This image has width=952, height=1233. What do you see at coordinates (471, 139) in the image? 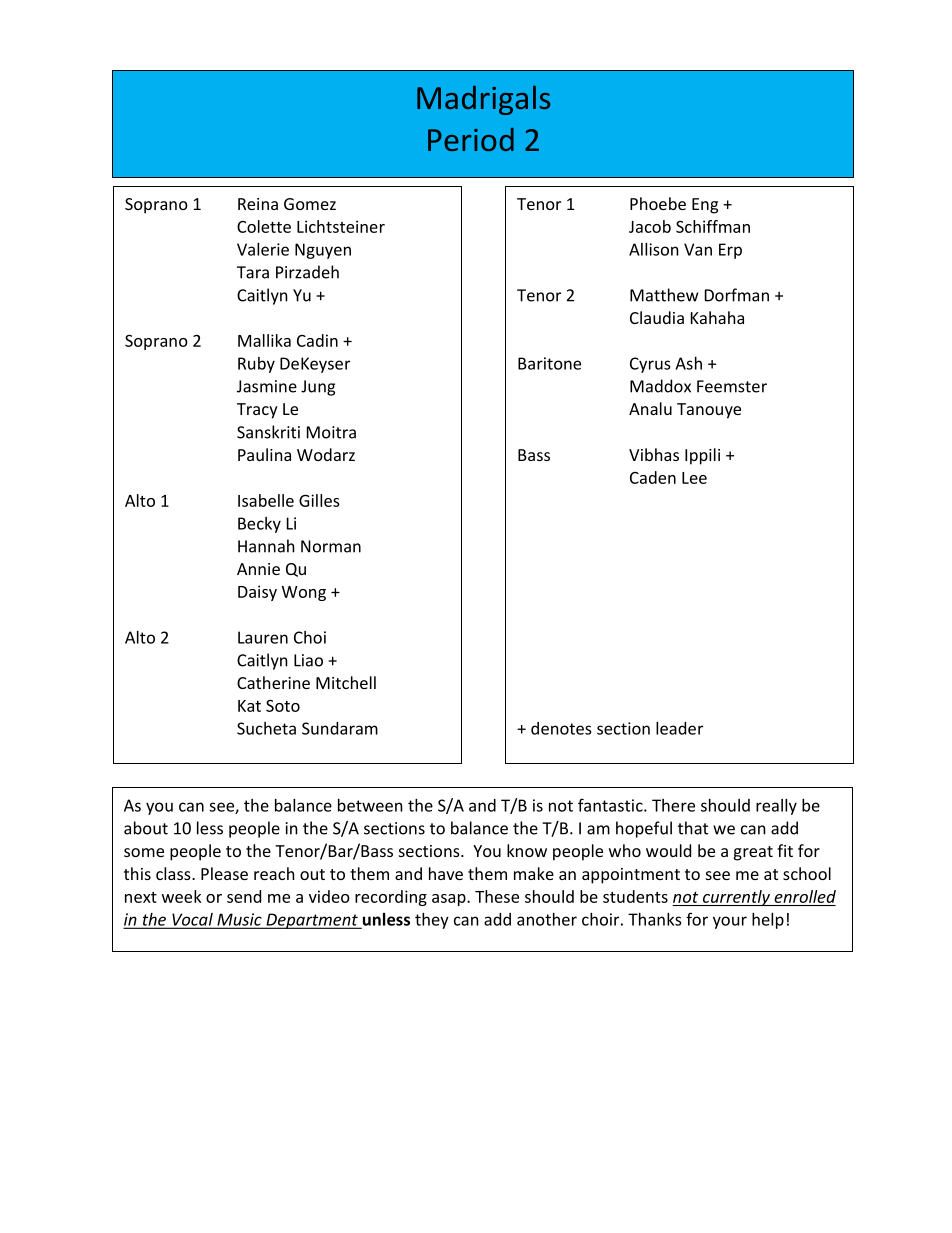
I see `Period` at bounding box center [471, 139].
